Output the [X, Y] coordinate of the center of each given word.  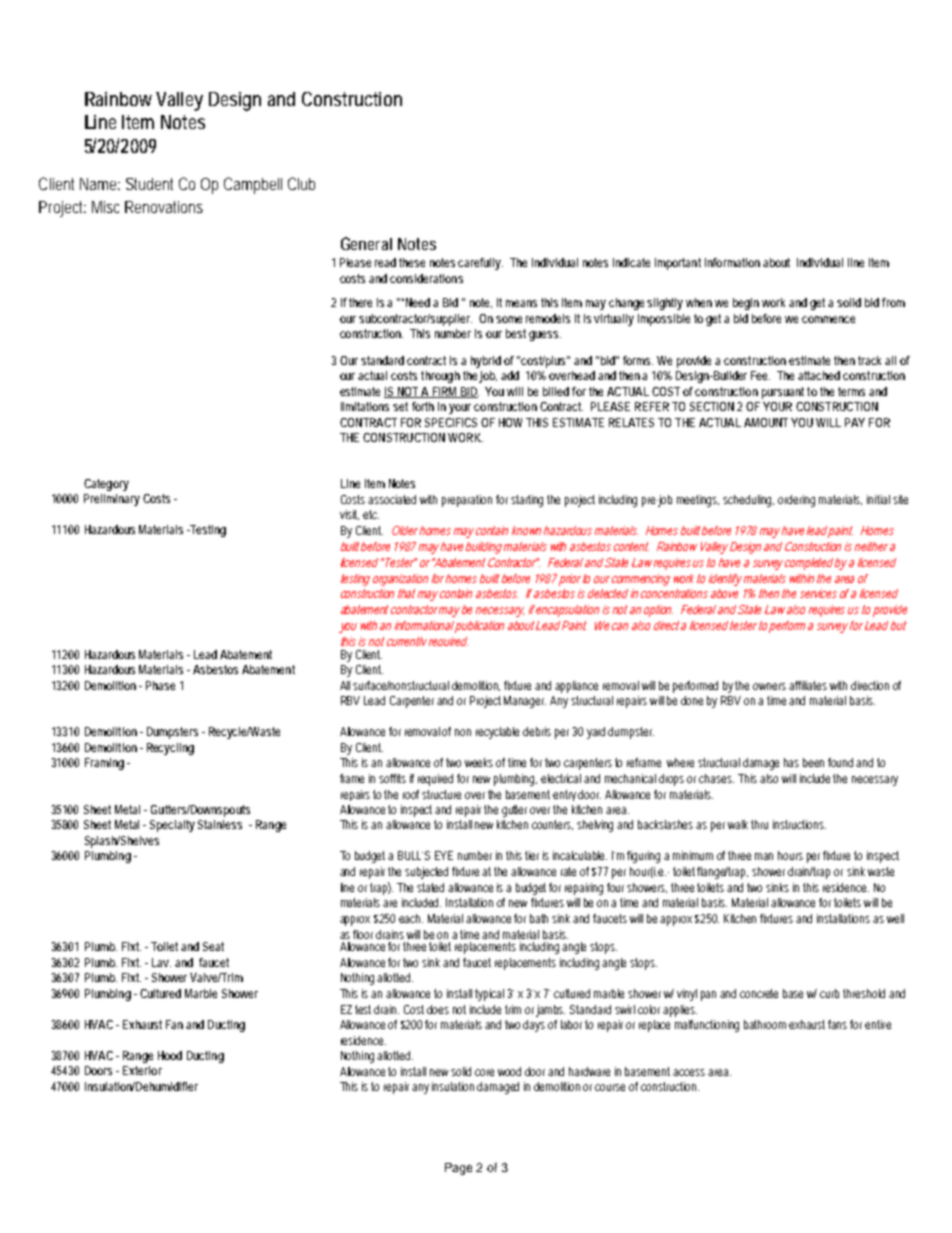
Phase [160, 685]
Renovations [164, 207]
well [895, 918]
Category [106, 485]
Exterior [142, 1070]
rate [568, 871]
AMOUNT [766, 422]
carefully [480, 264]
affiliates [808, 685]
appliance [576, 687]
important [678, 264]
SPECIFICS [451, 422]
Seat [213, 946]
